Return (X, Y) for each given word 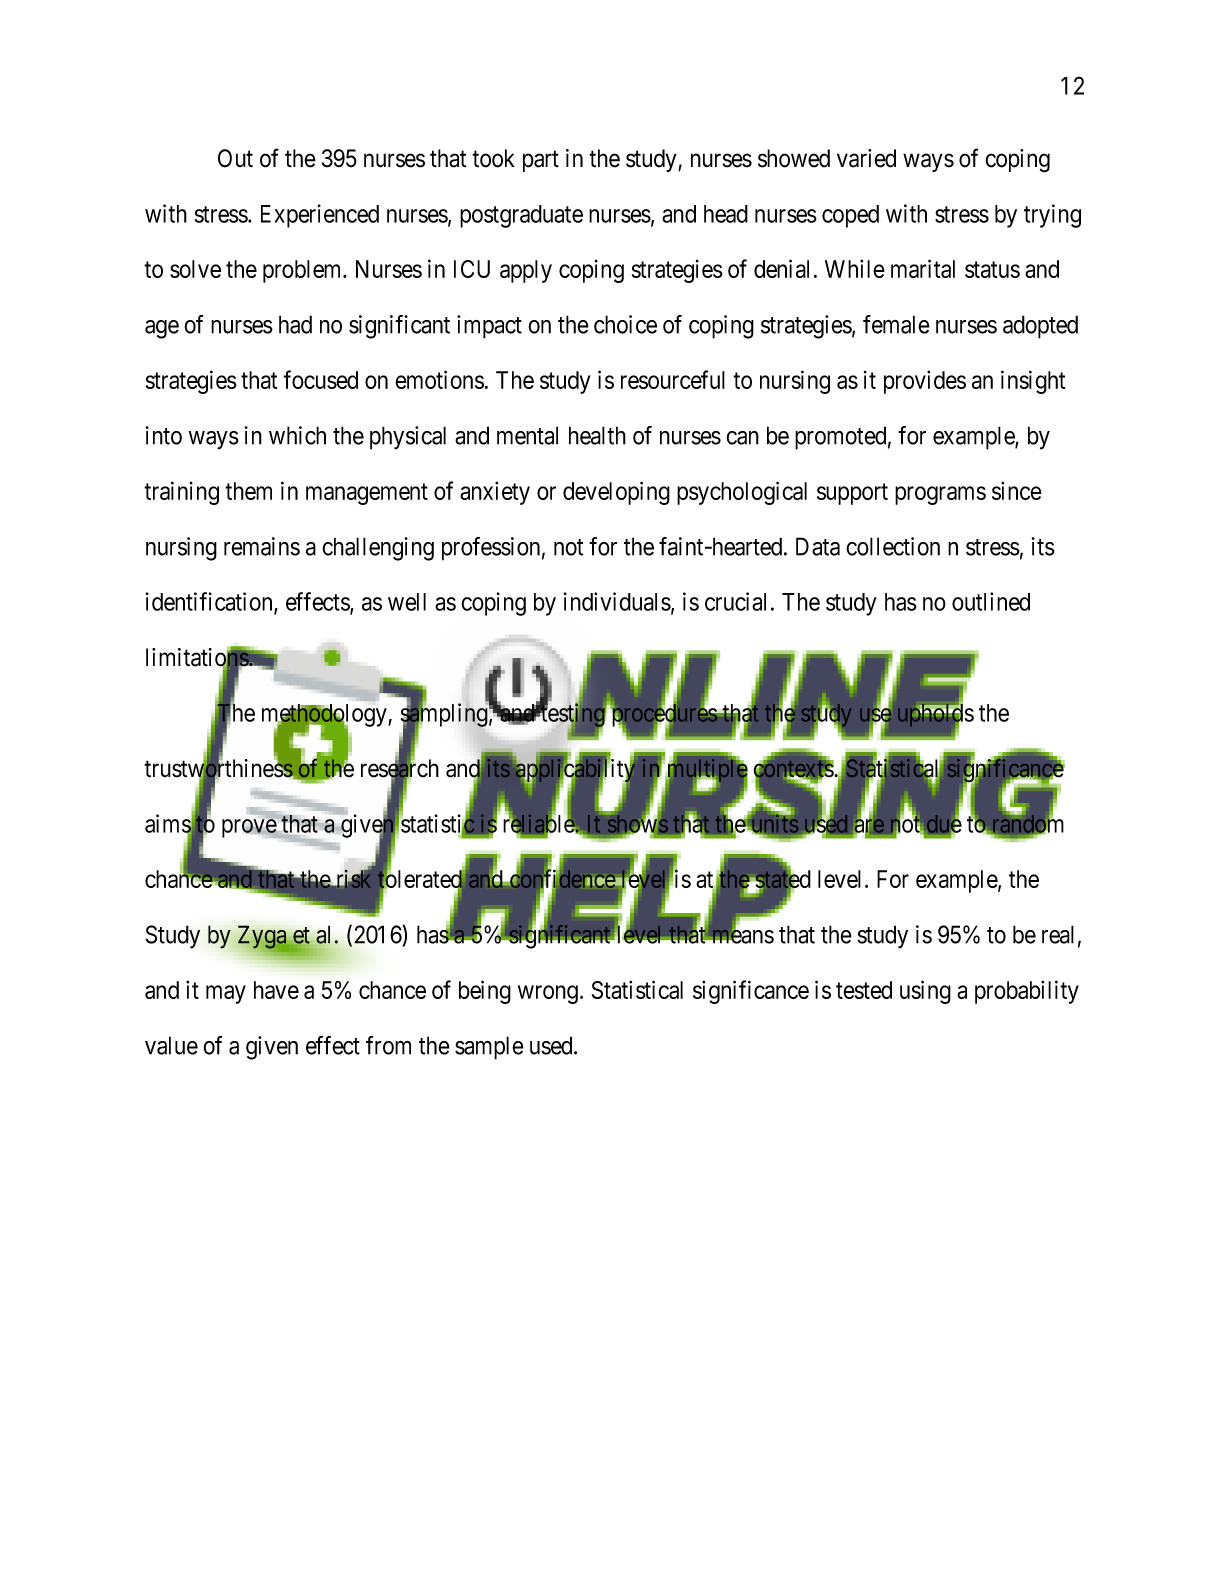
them (248, 491)
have (276, 990)
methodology (325, 716)
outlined (991, 601)
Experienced (320, 216)
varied (866, 158)
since (1017, 490)
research (400, 769)
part (541, 161)
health (597, 435)
